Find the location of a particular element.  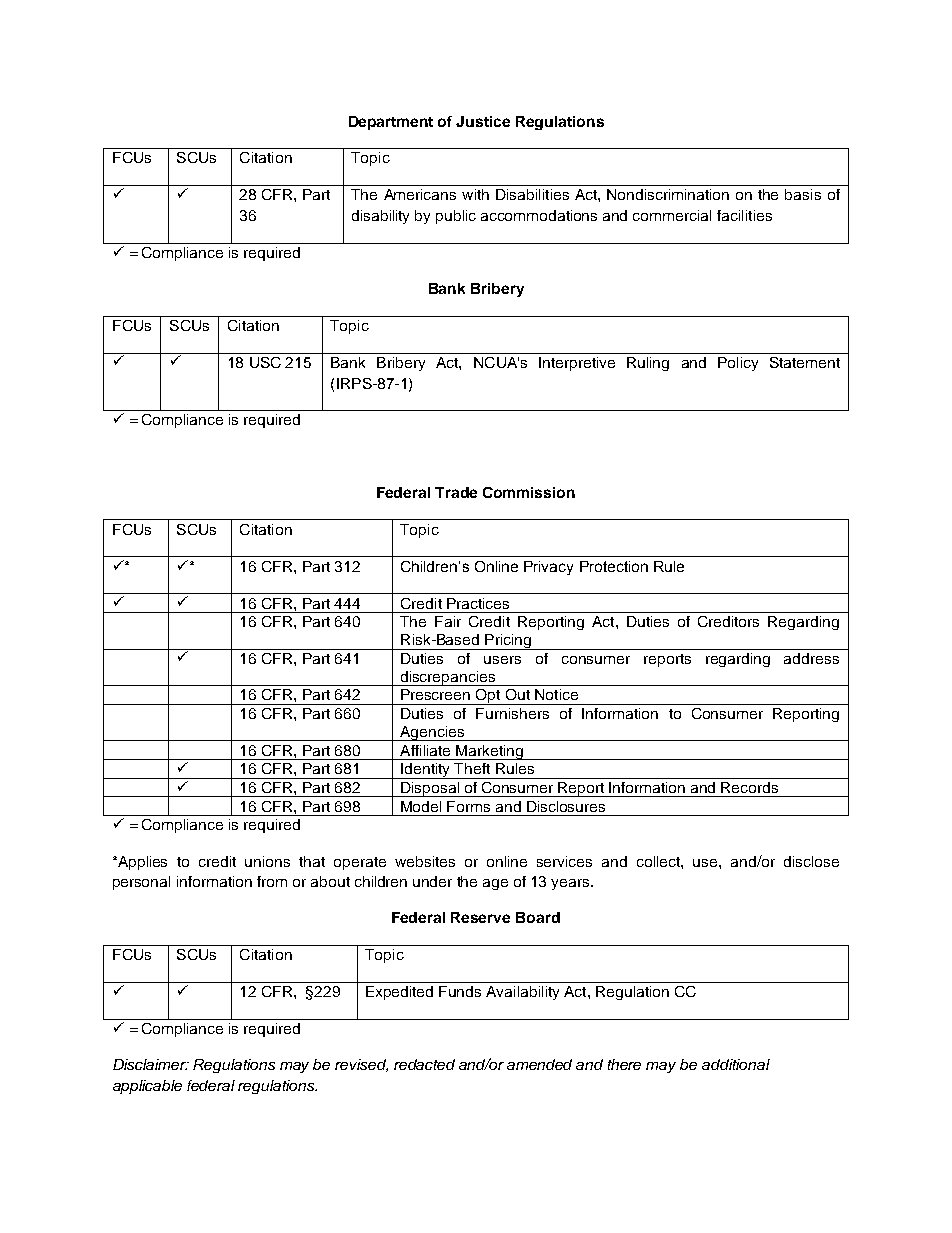

Pricing is located at coordinates (508, 642).
